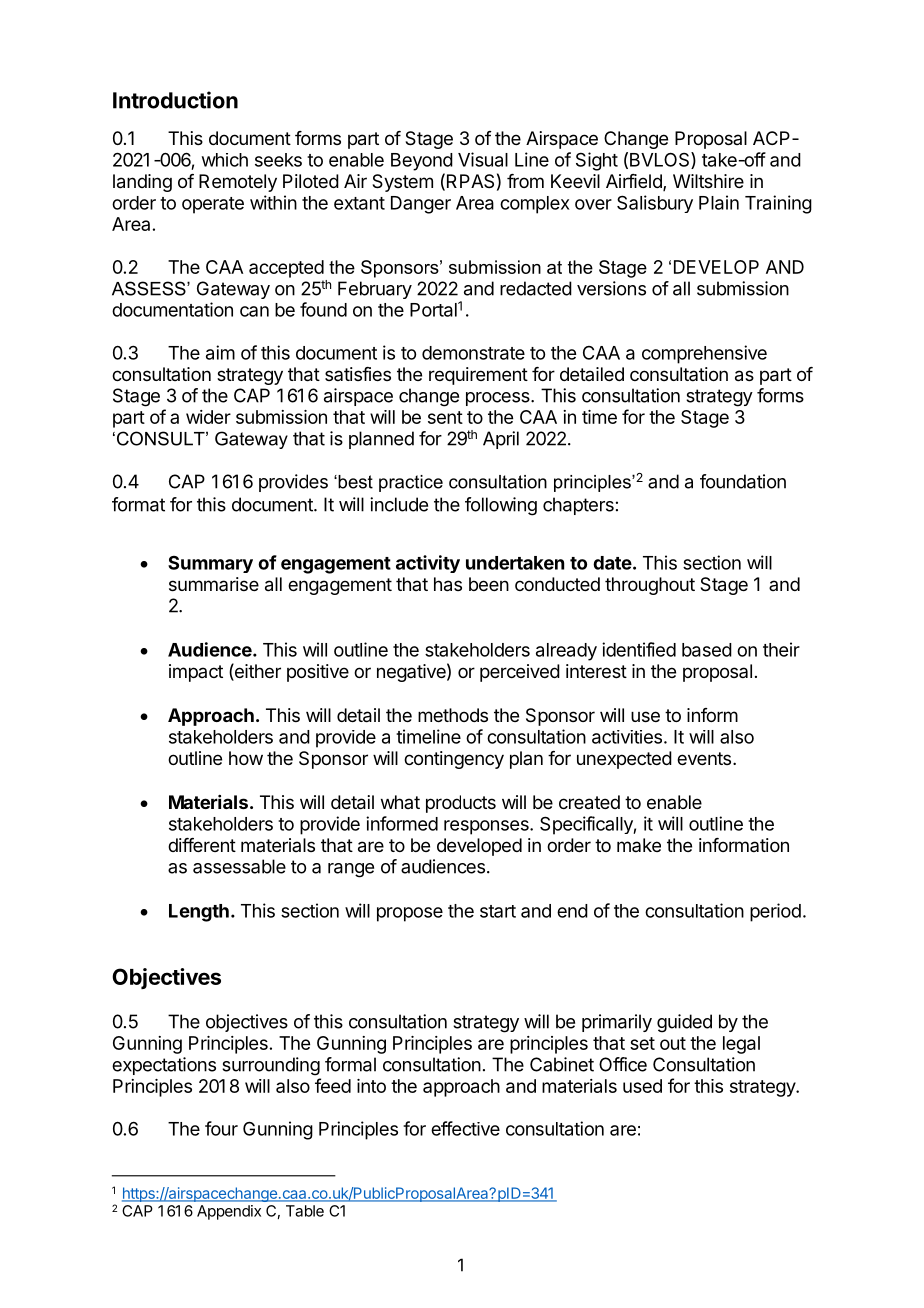 The width and height of the screenshot is (924, 1308). Describe the element at coordinates (478, 376) in the screenshot. I see `requirement` at that location.
